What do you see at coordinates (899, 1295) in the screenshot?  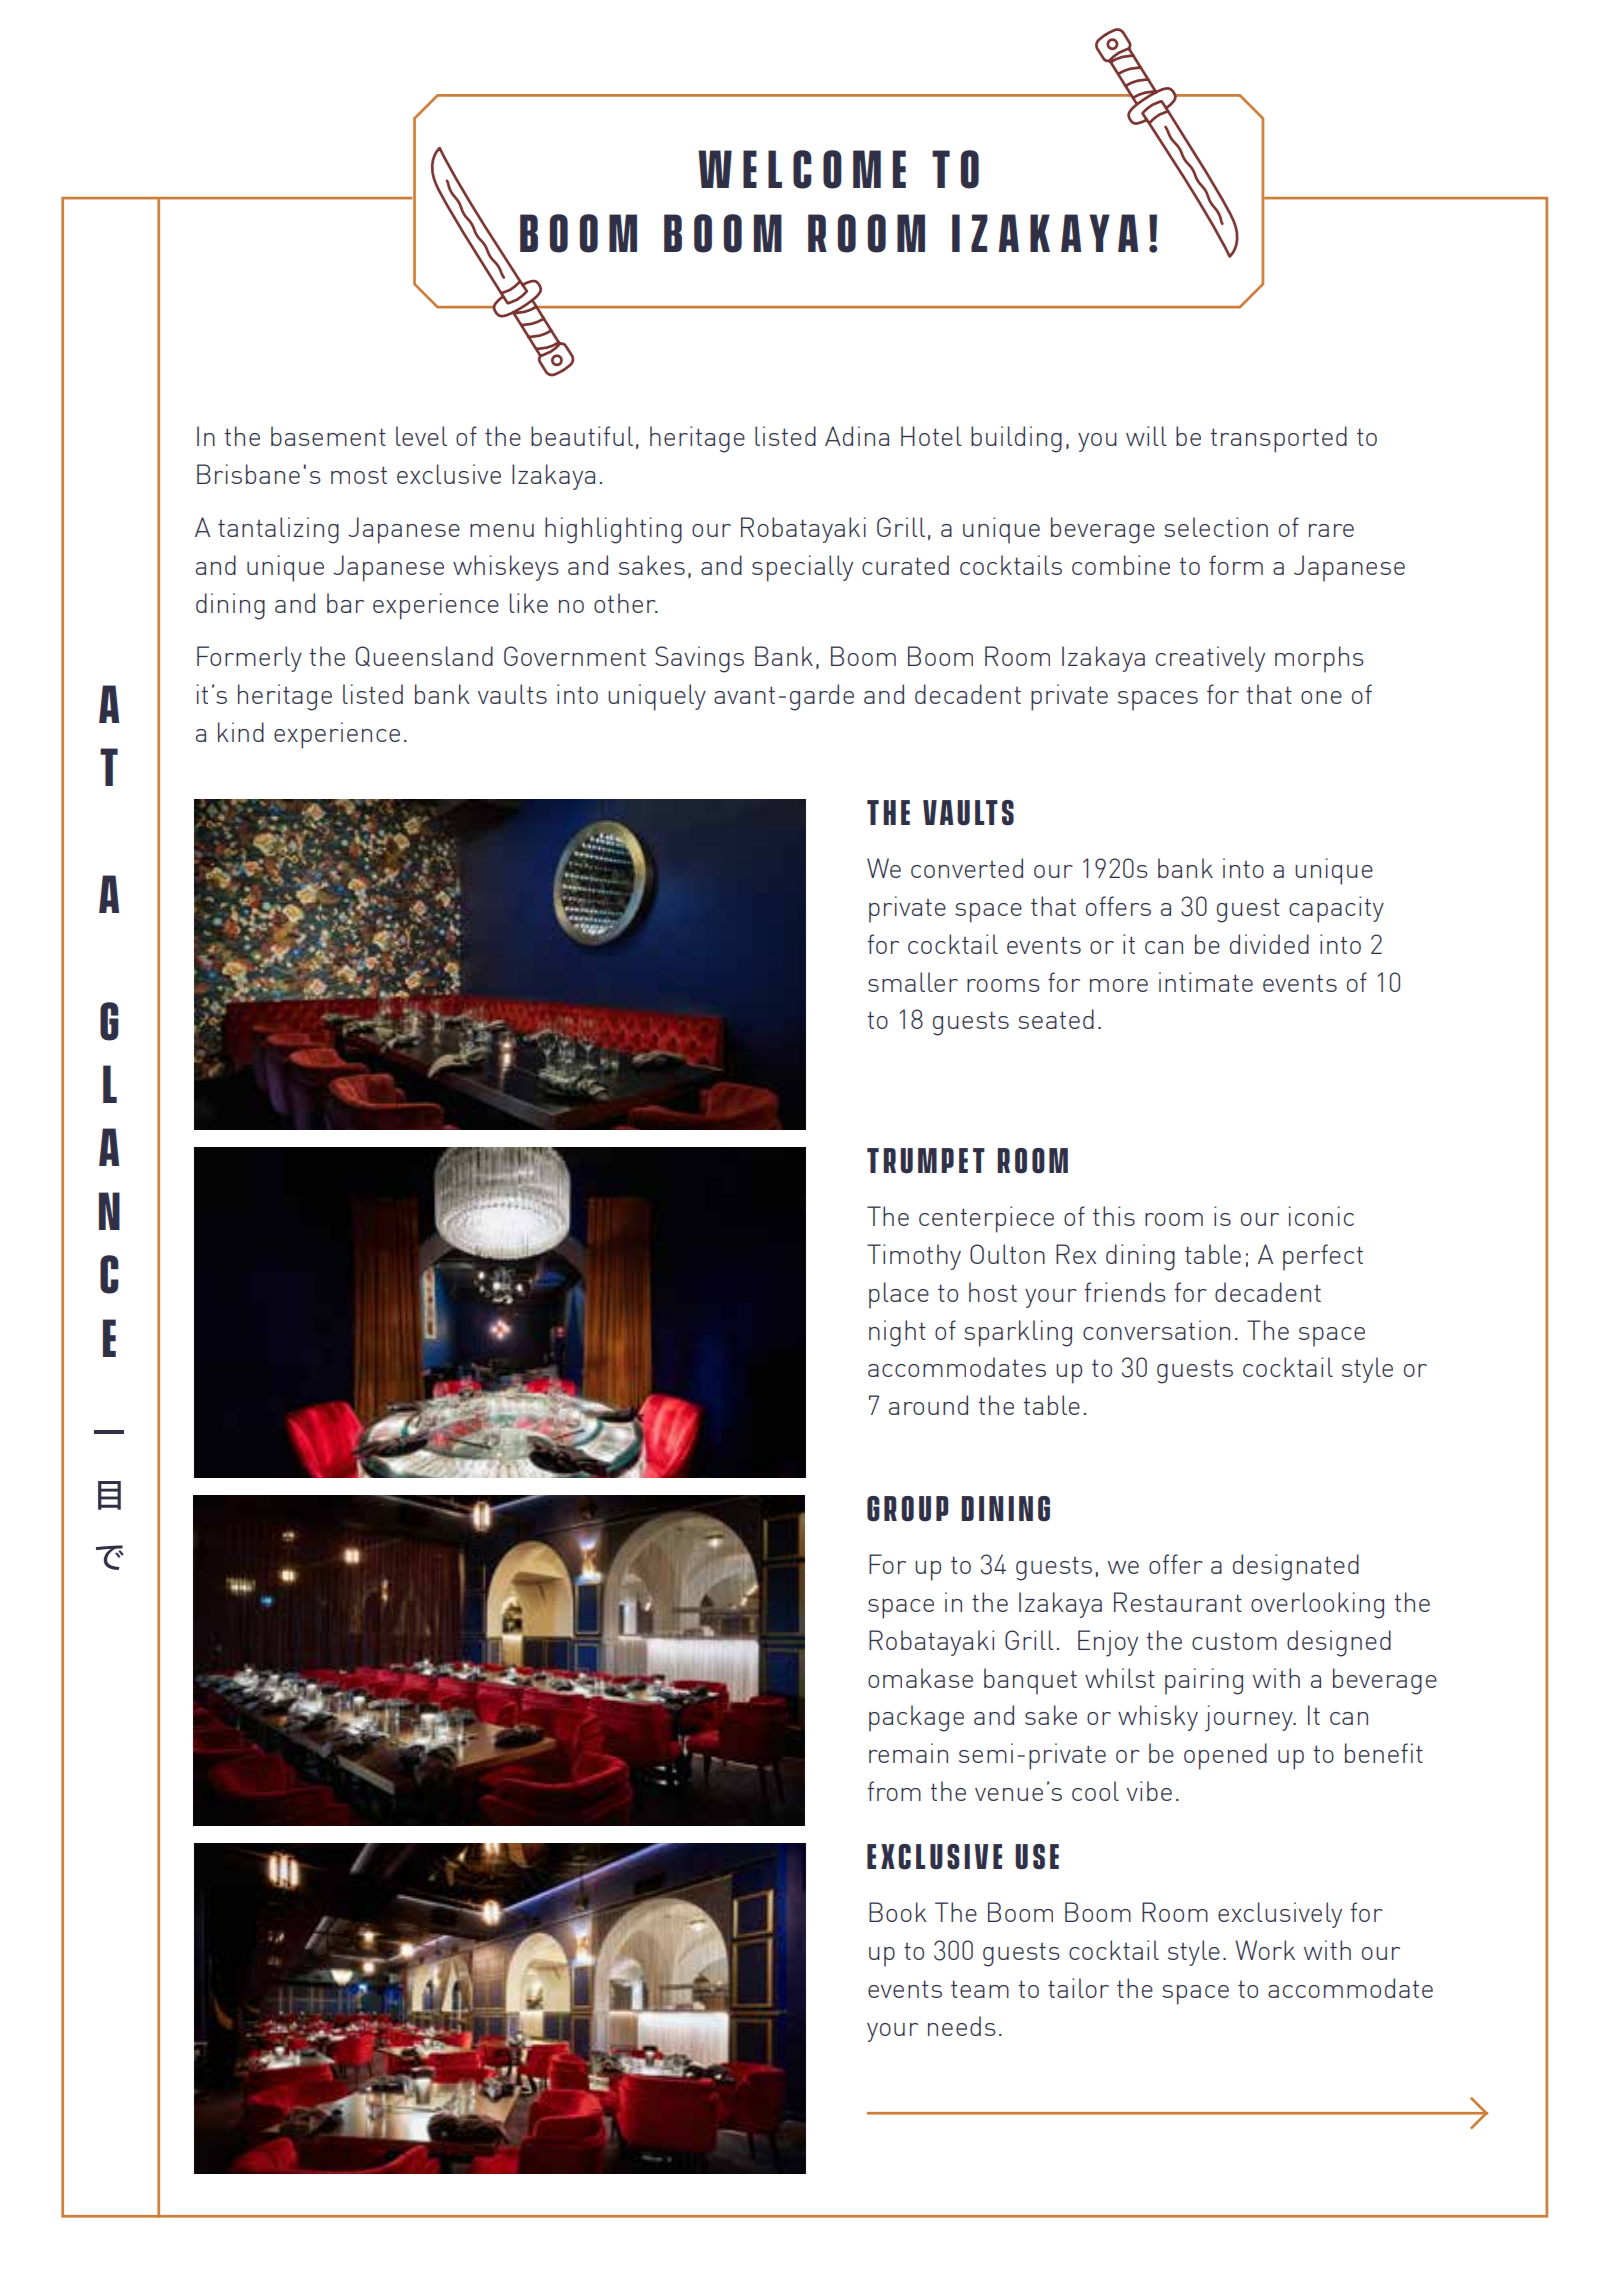 I see `place` at bounding box center [899, 1295].
